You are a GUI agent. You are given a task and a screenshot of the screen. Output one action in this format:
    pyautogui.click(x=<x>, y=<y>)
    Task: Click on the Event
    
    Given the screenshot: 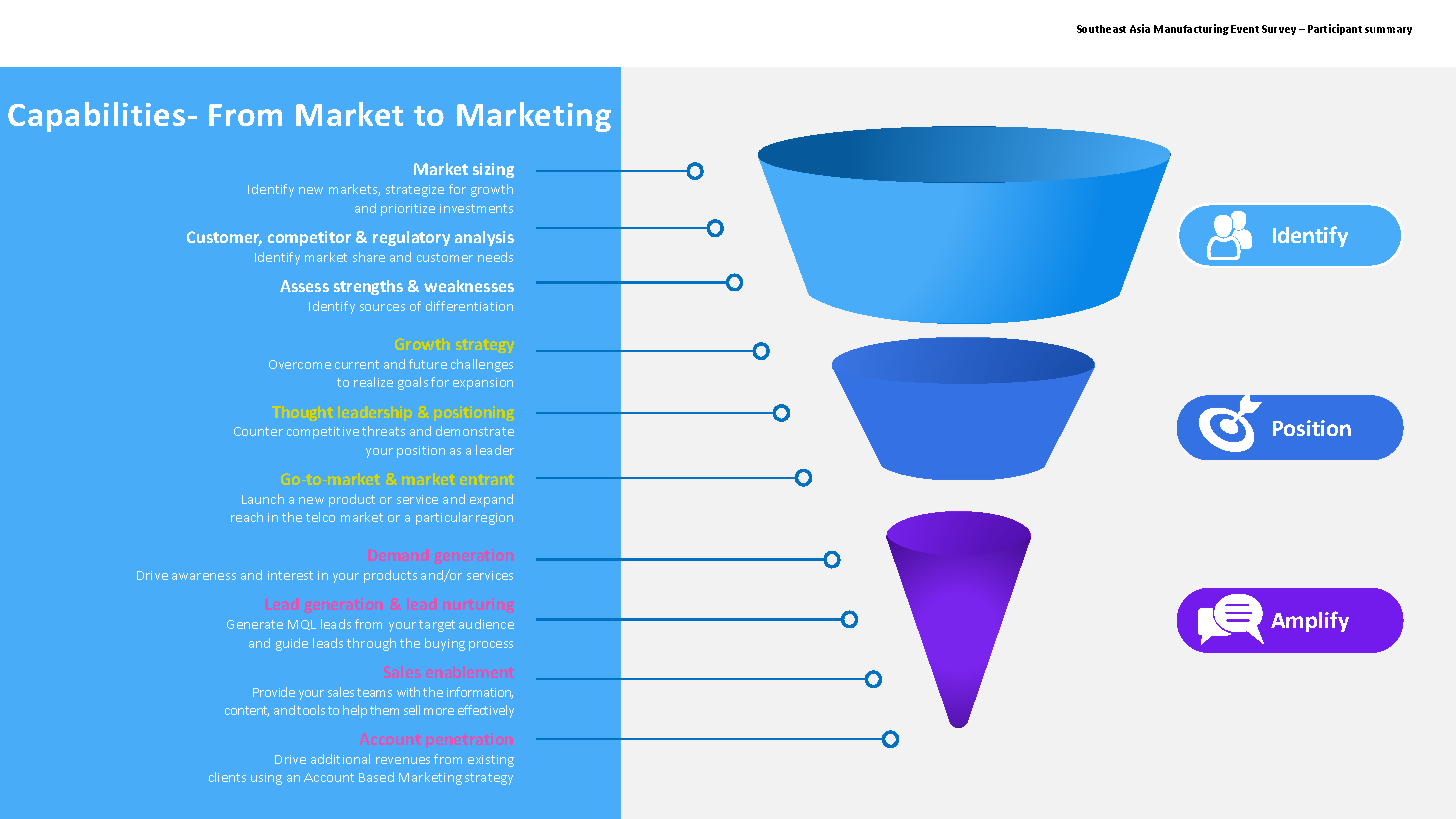 What is the action you would take?
    pyautogui.click(x=1245, y=29)
